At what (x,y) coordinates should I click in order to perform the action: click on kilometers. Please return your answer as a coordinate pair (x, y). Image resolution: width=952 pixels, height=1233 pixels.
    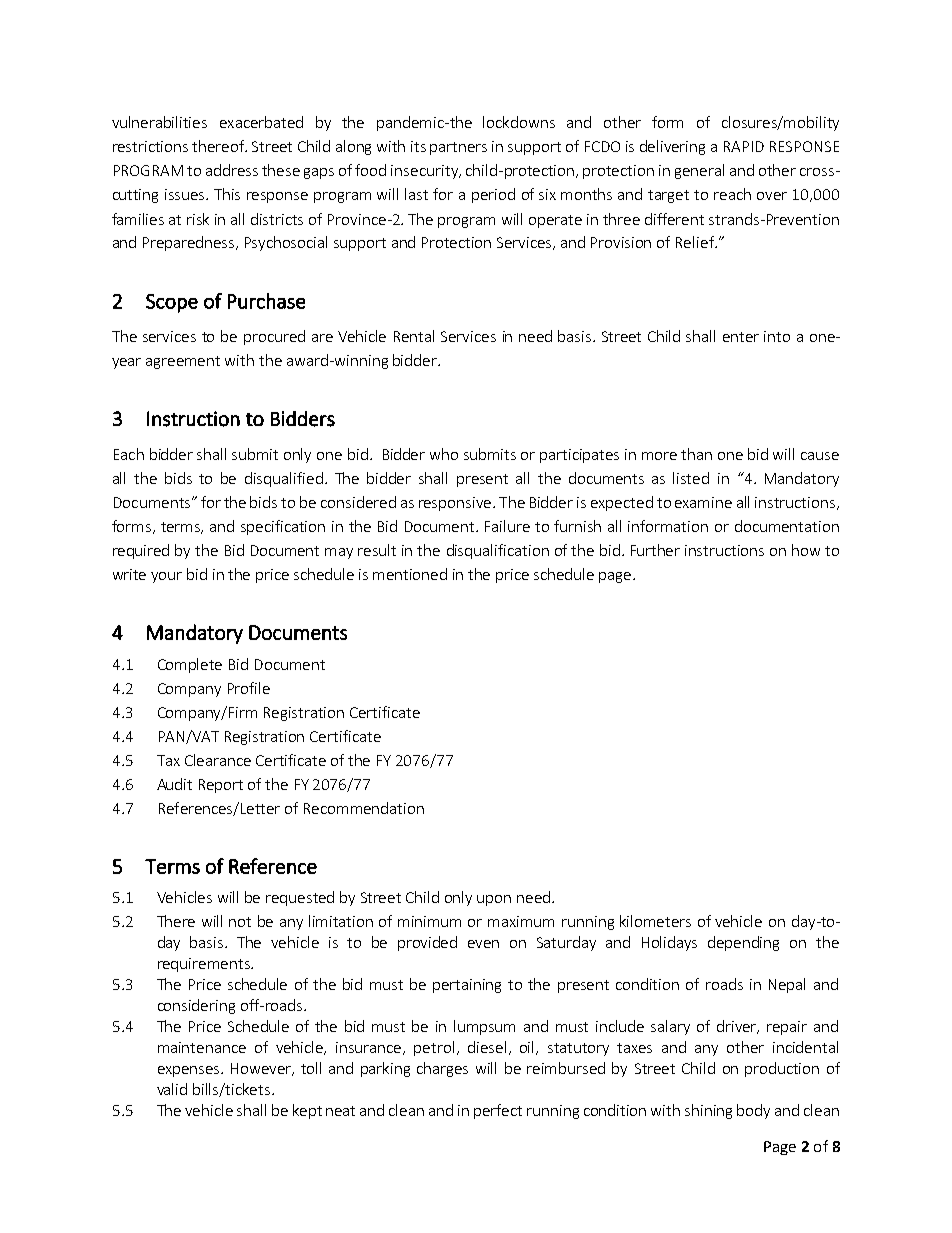
    Looking at the image, I should click on (655, 921).
